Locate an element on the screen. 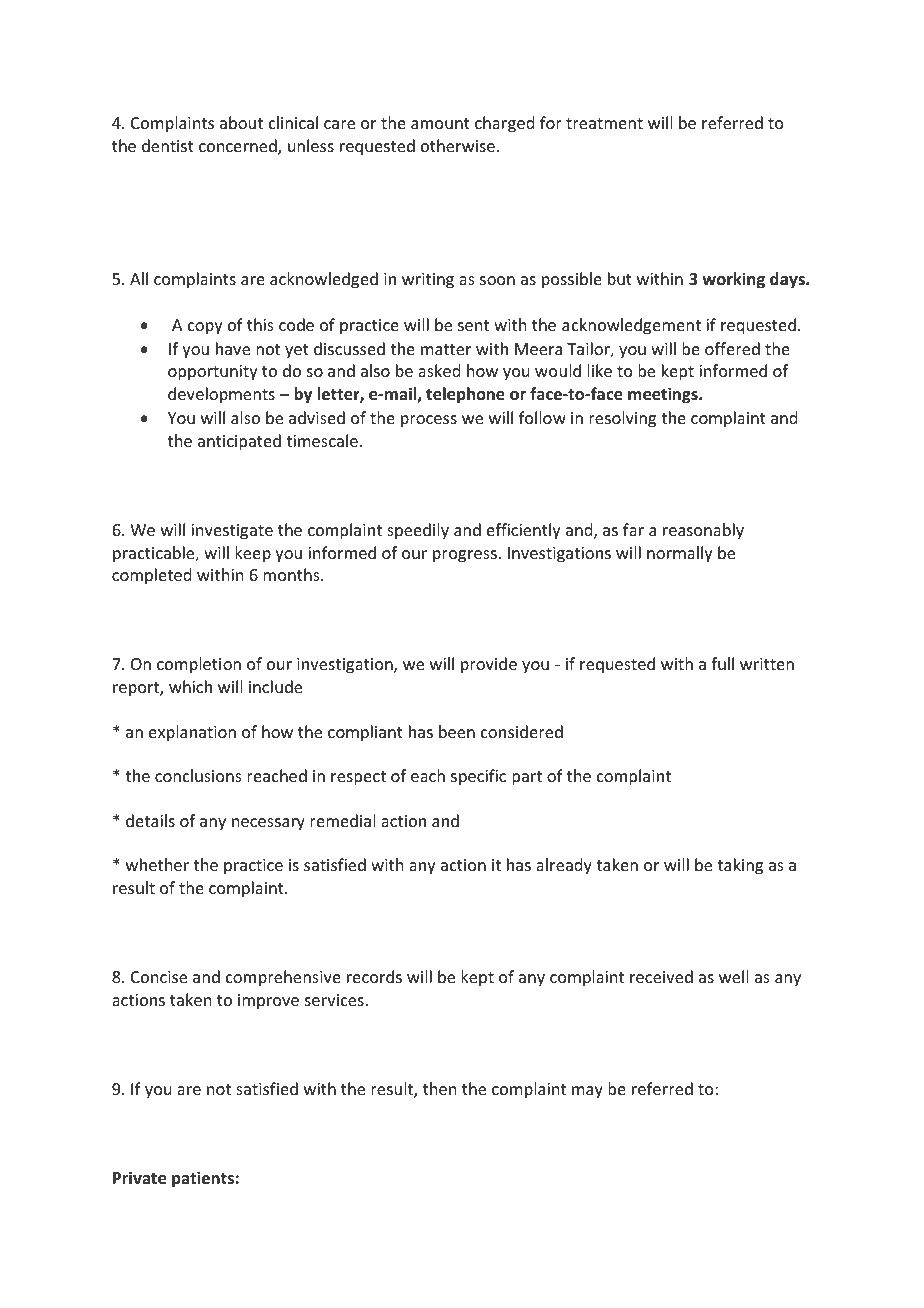 This screenshot has width=924, height=1308. treatment is located at coordinates (604, 123).
